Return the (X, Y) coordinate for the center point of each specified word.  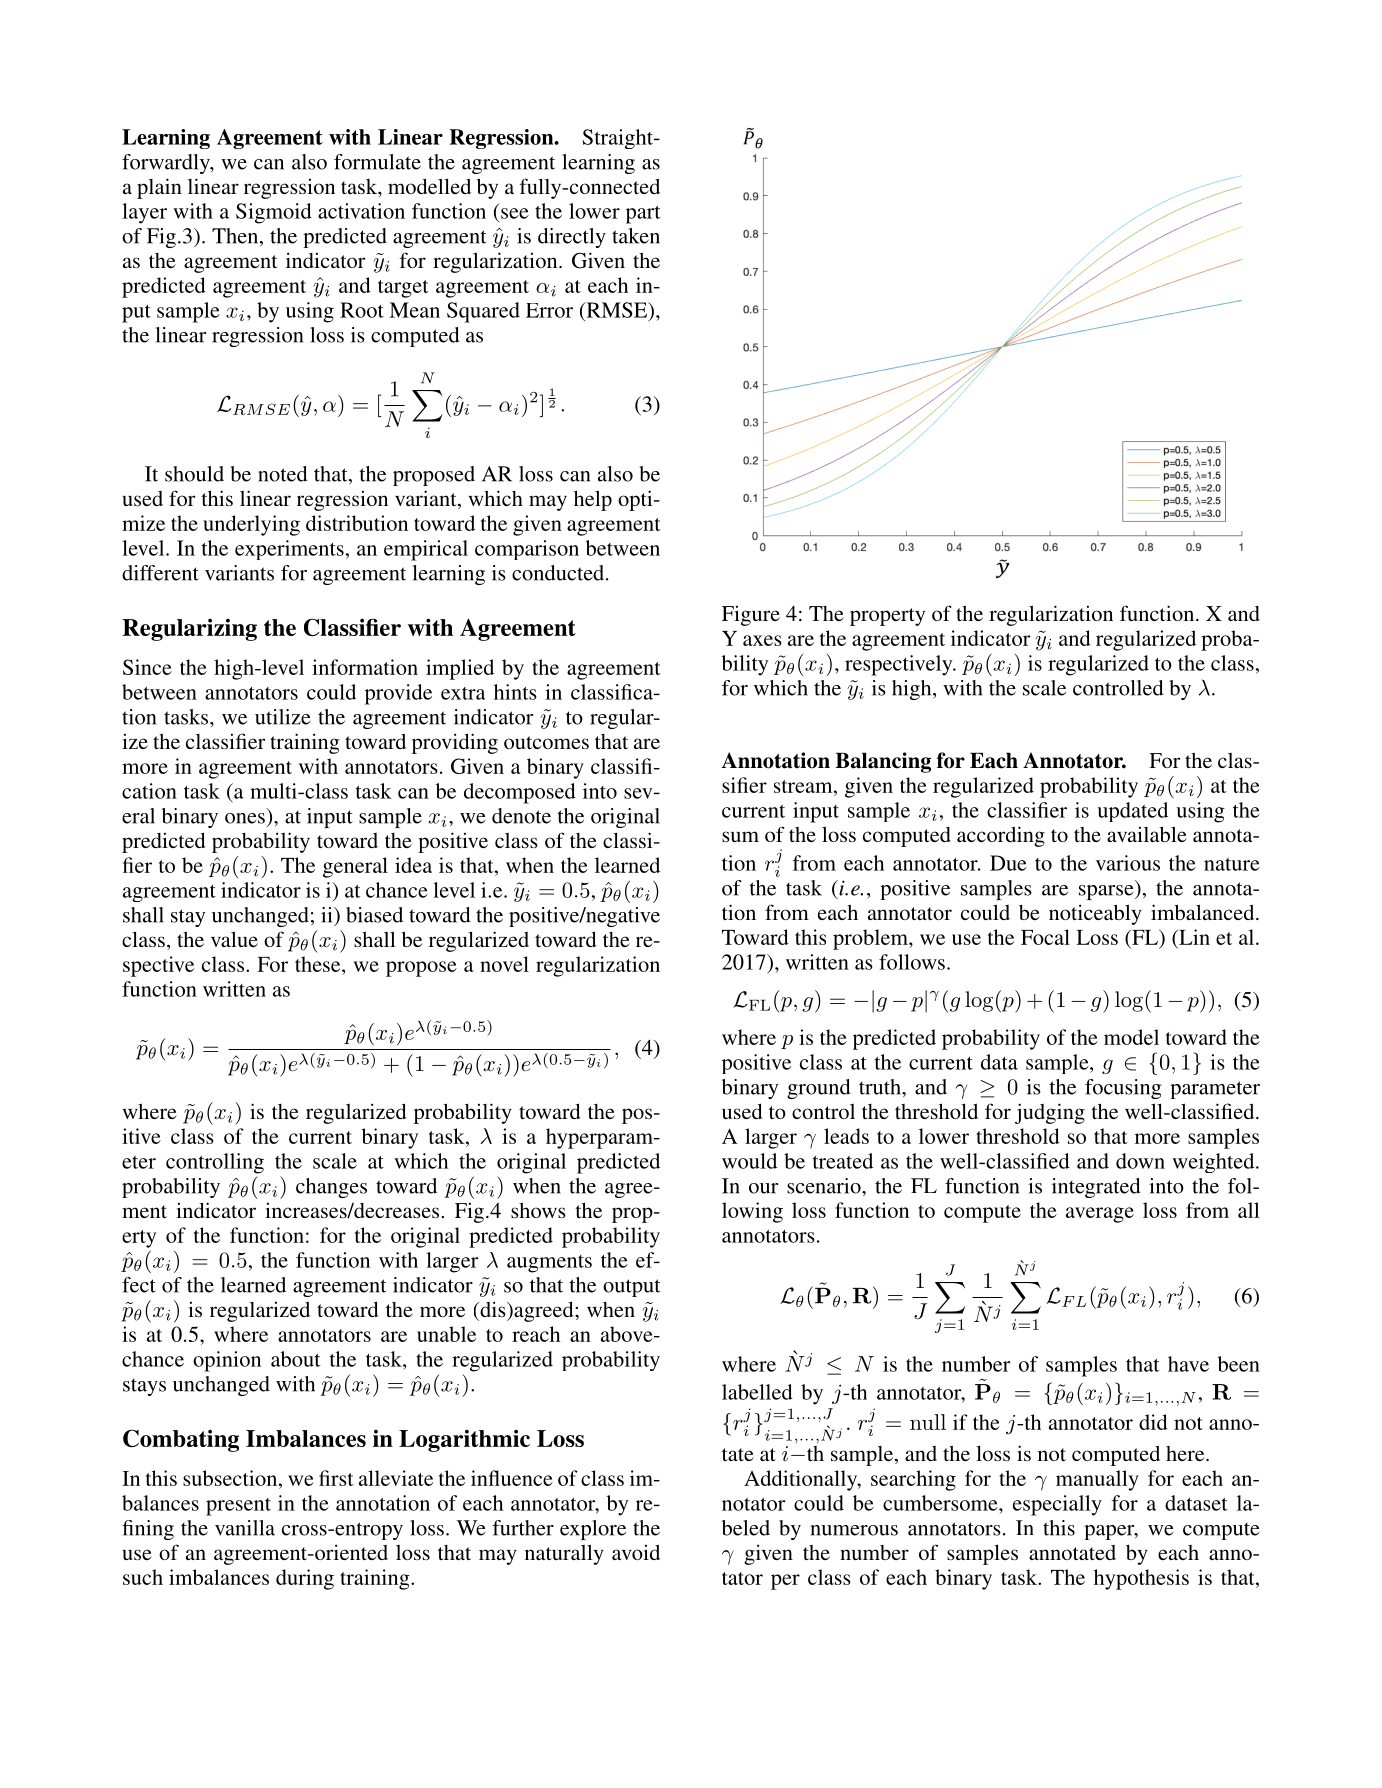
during (305, 1579)
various (1128, 863)
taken (636, 236)
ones (245, 818)
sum (740, 836)
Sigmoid (274, 213)
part (643, 215)
